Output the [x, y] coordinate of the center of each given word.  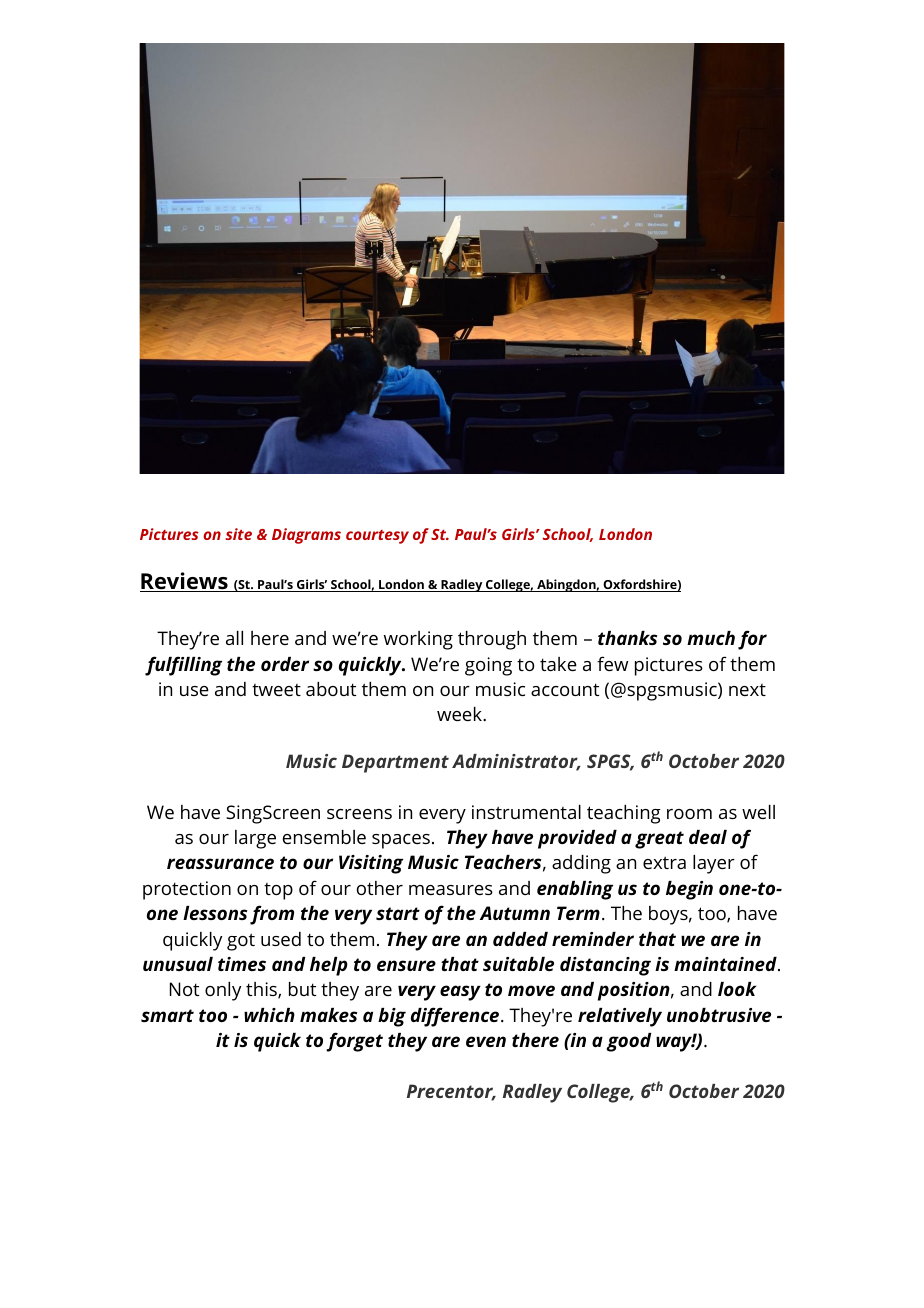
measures [451, 890]
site [238, 534]
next [747, 690]
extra [664, 862]
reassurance [220, 863]
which [269, 1015]
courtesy [377, 537]
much [711, 638]
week [460, 714]
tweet [276, 690]
